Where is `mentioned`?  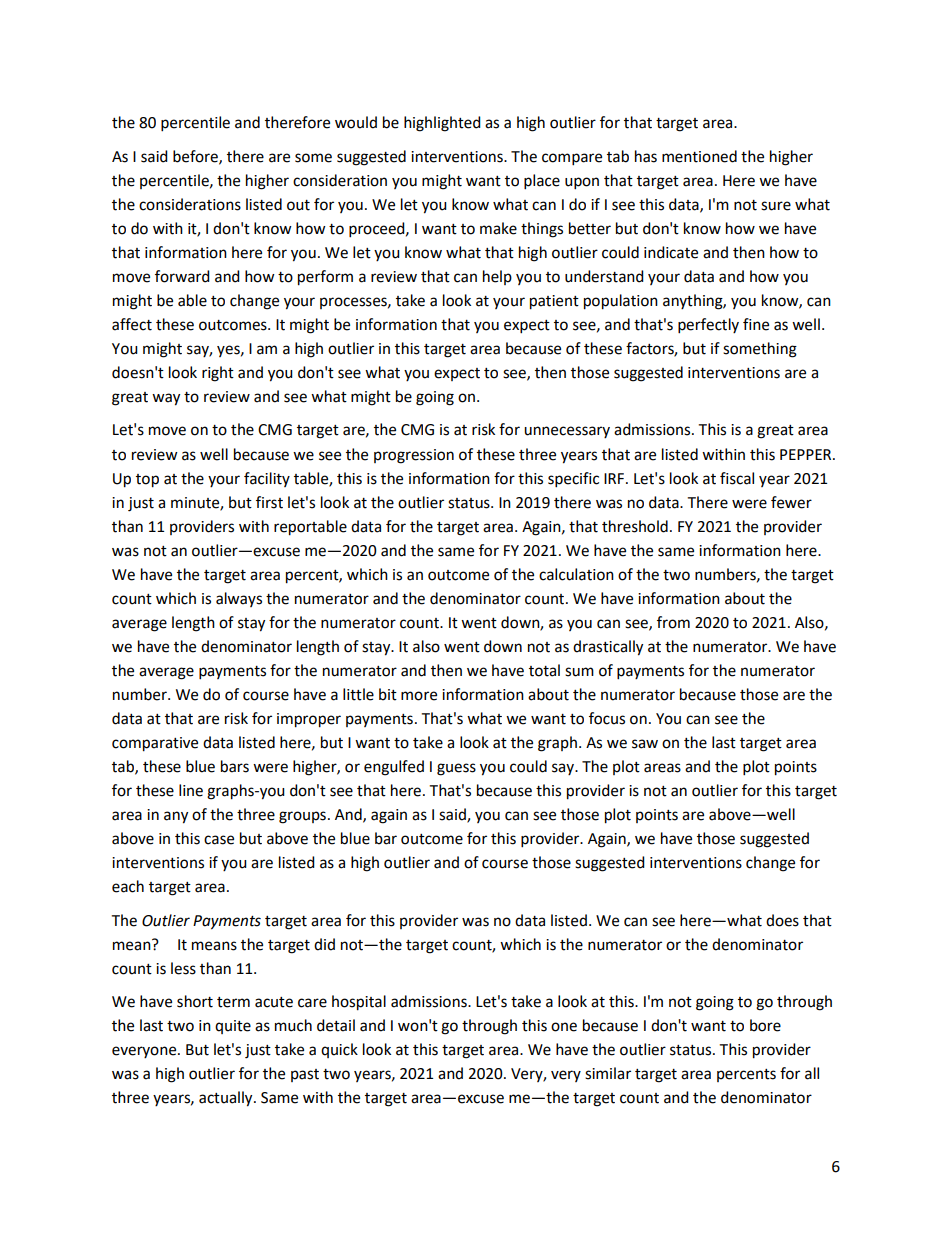
mentioned is located at coordinates (699, 156).
